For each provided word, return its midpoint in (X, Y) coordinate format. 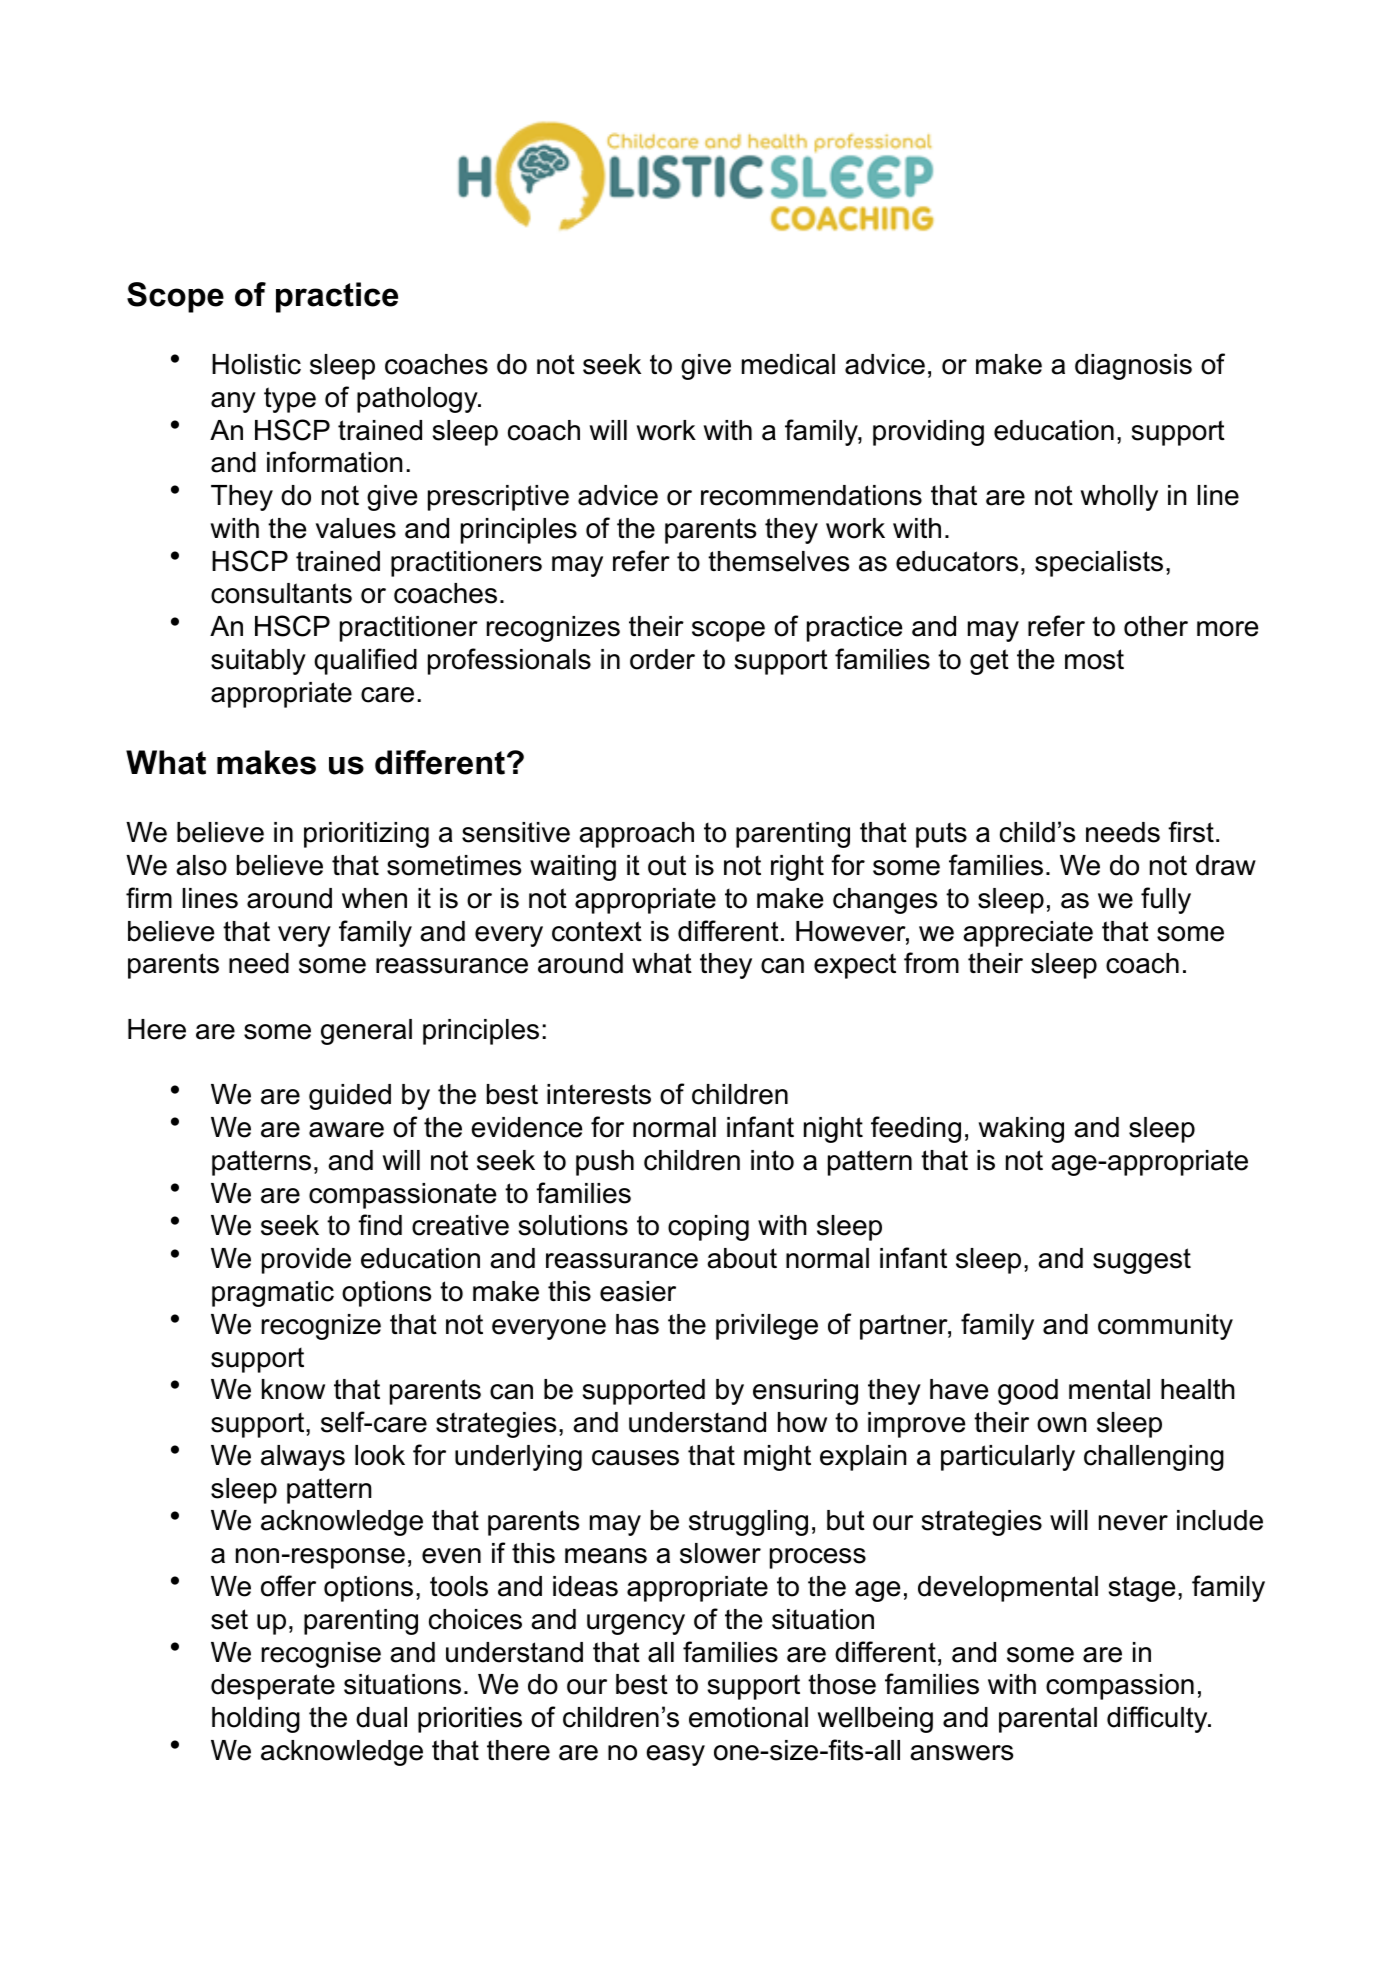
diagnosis (1133, 367)
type (290, 400)
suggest (1142, 1261)
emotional (748, 1717)
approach (636, 835)
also (201, 865)
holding (256, 1720)
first (1191, 832)
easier (638, 1291)
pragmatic (273, 1294)
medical (788, 364)
